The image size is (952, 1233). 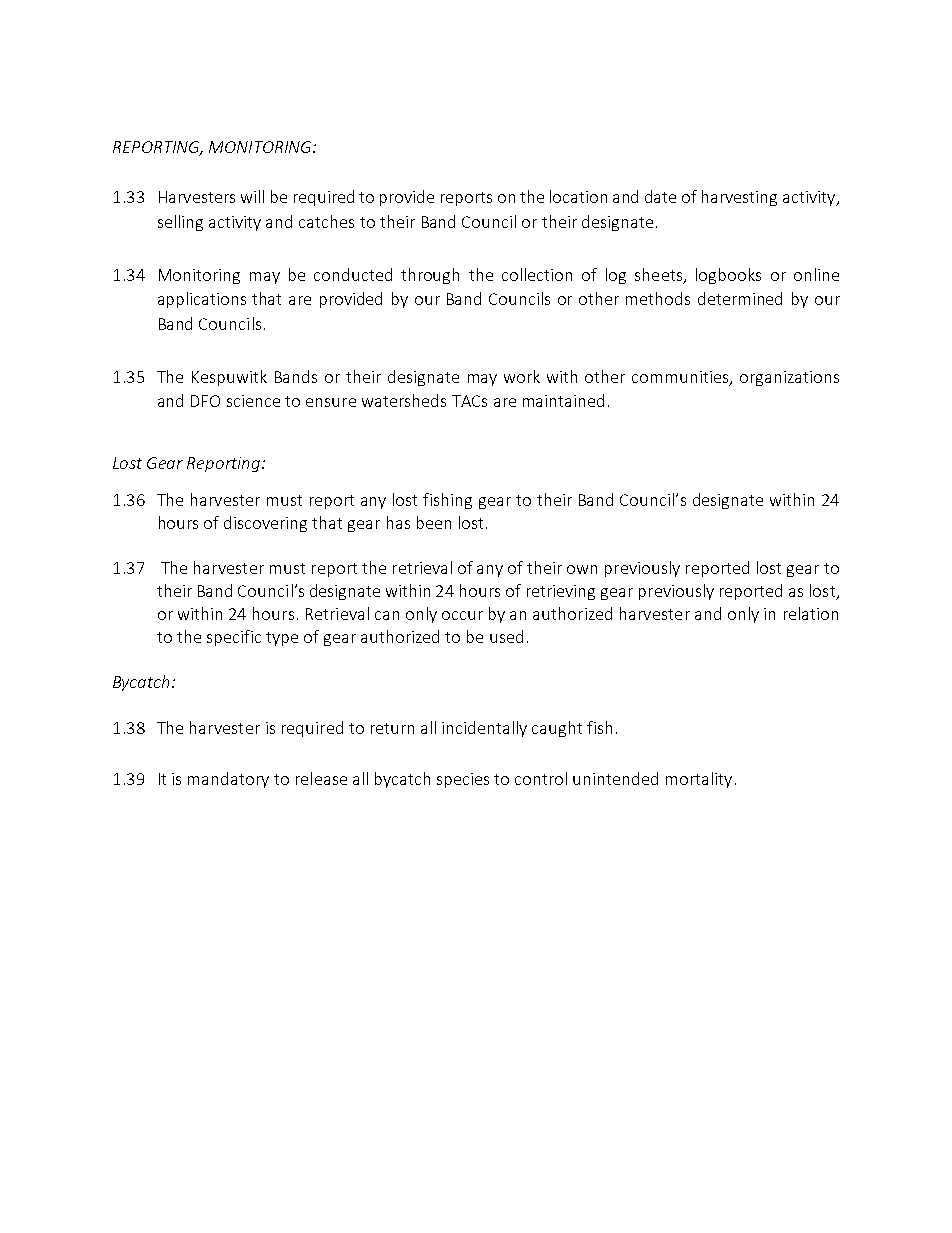 What do you see at coordinates (228, 780) in the screenshot?
I see `mandatory` at bounding box center [228, 780].
